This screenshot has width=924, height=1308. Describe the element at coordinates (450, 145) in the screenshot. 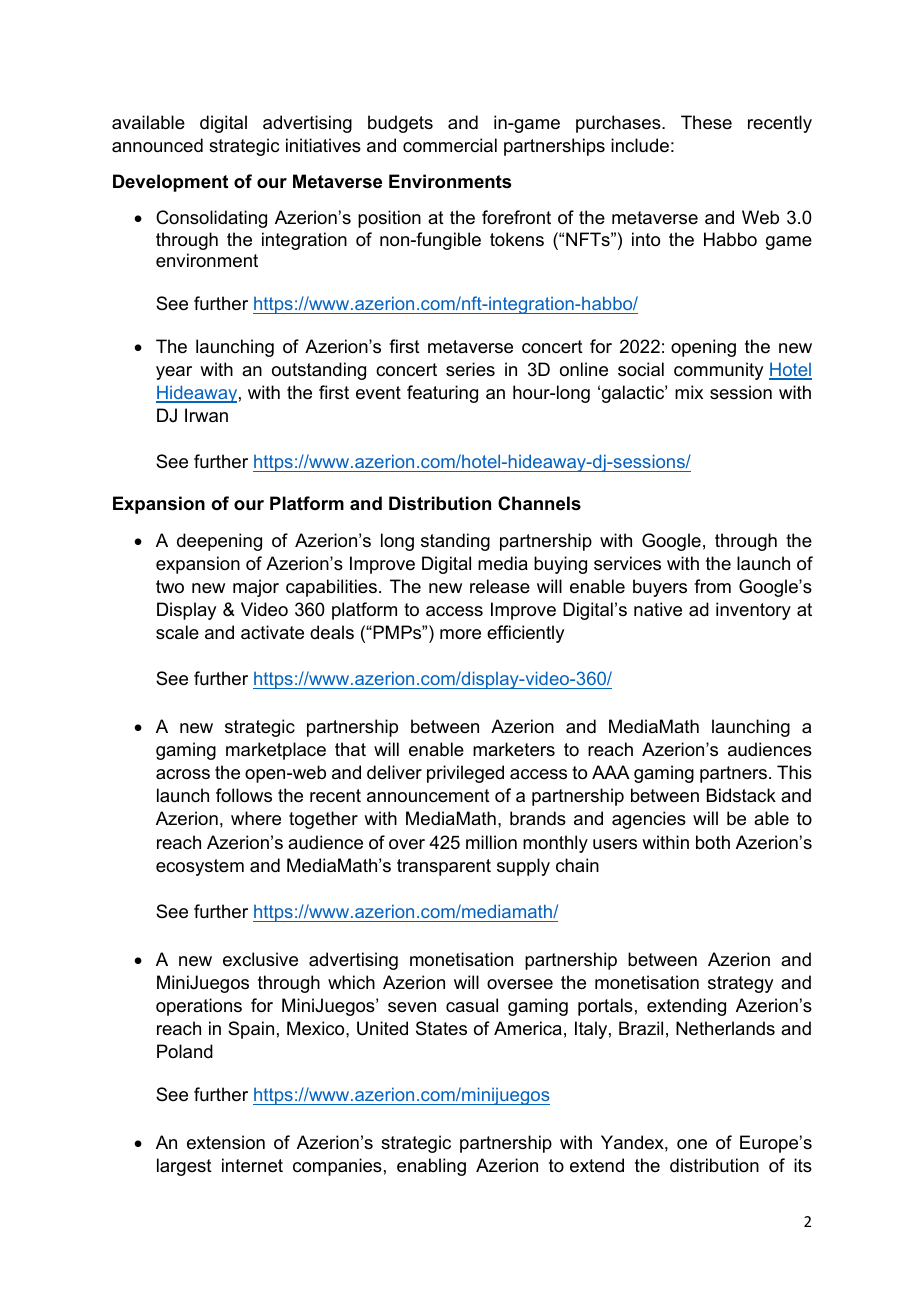

I see `commercial` at that location.
